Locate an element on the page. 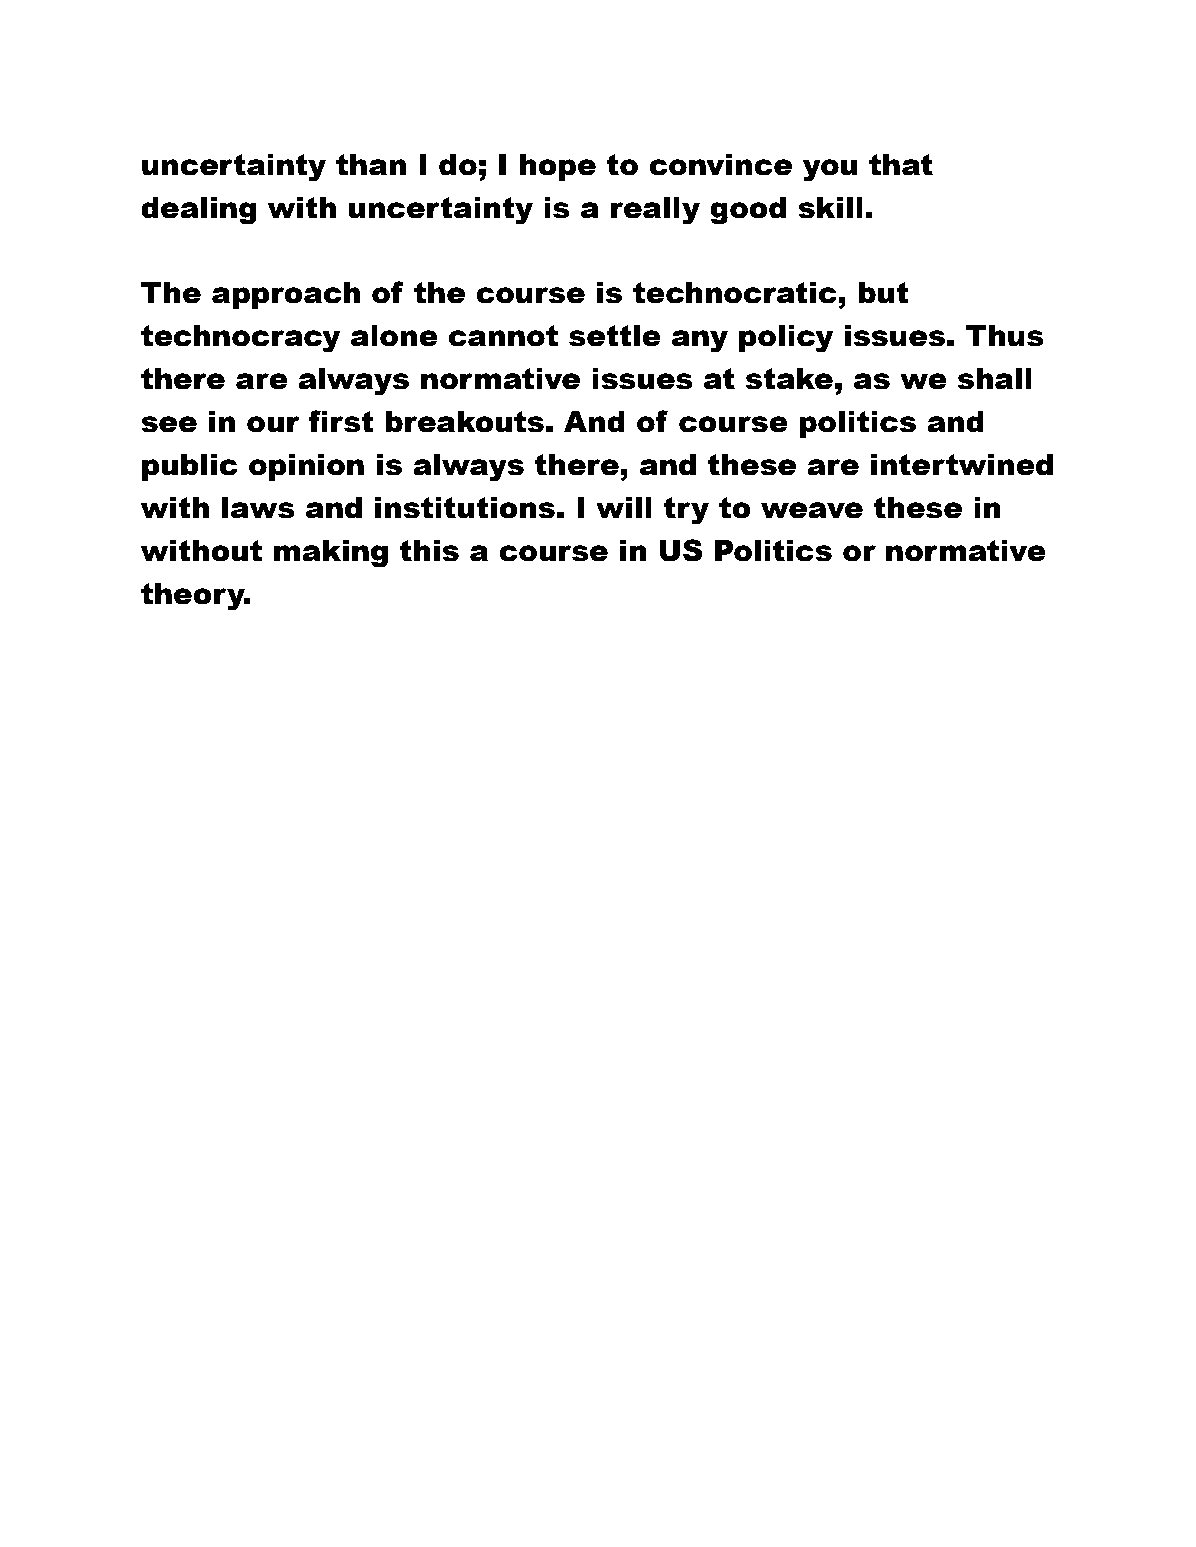 This image has width=1196, height=1547. making is located at coordinates (331, 554).
